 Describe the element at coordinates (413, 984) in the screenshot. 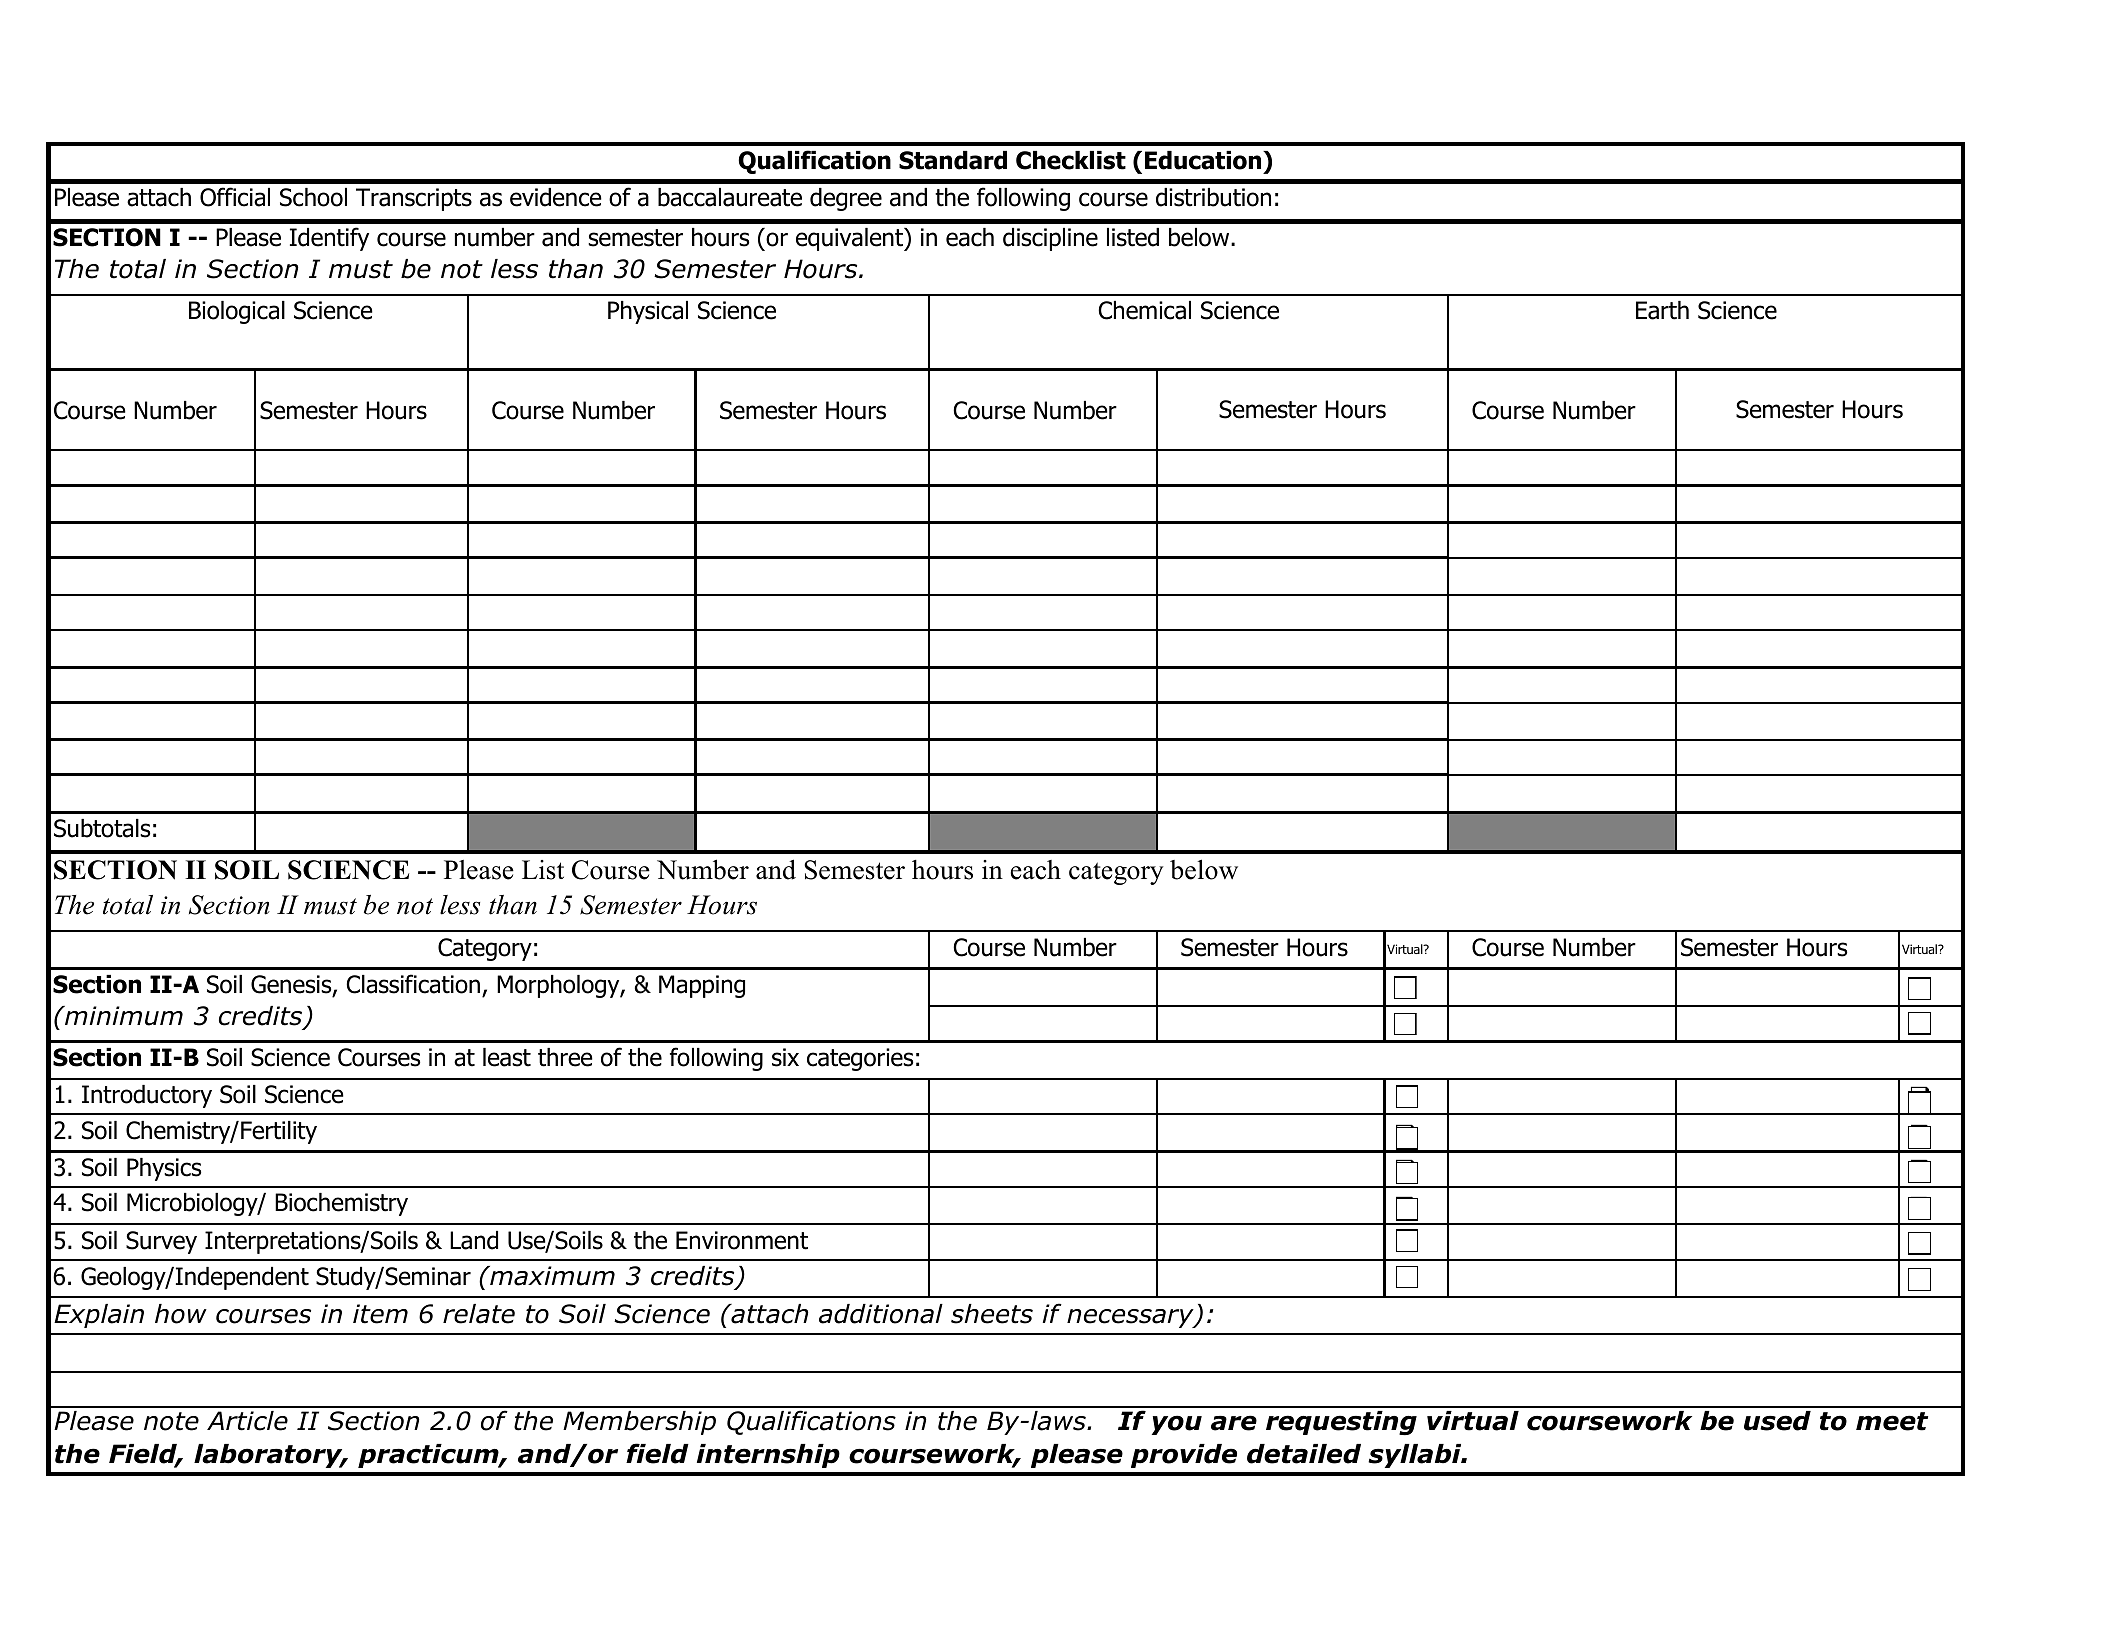

I see `Classification` at that location.
